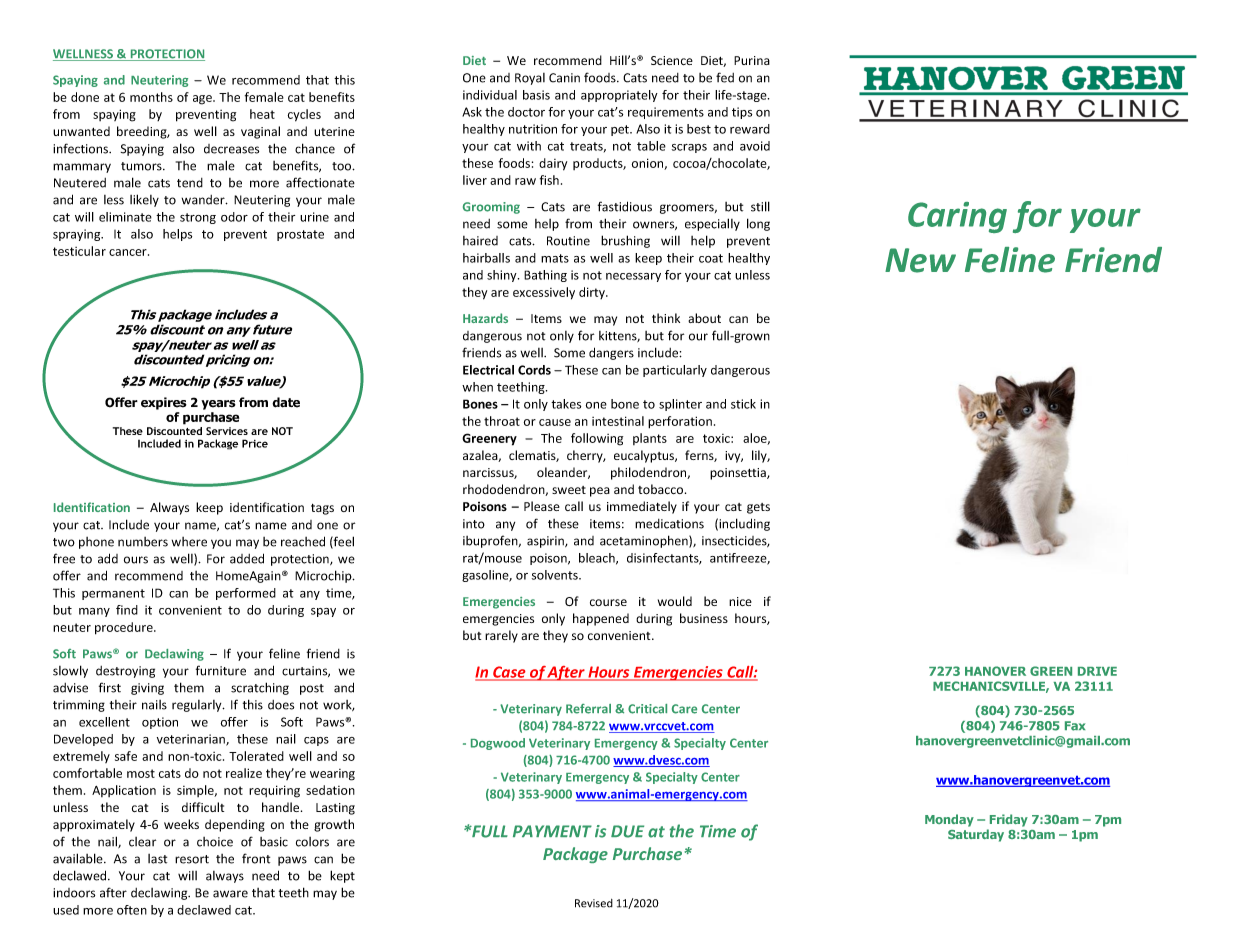 The width and height of the screenshot is (1233, 952). Describe the element at coordinates (752, 60) in the screenshot. I see `Purina` at that location.
